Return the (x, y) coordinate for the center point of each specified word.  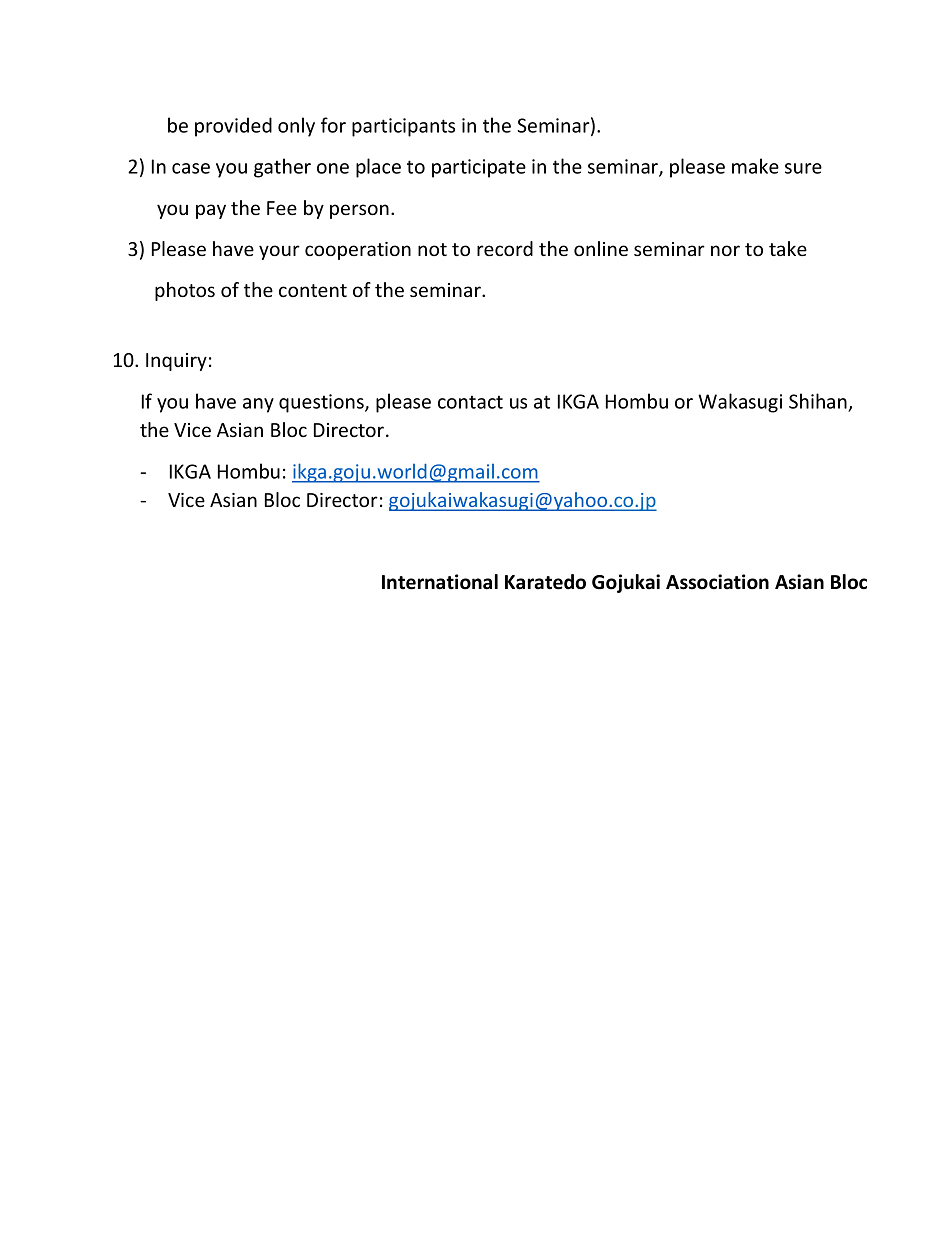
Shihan (818, 401)
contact (470, 402)
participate (479, 168)
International (440, 582)
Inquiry (176, 362)
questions (322, 403)
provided (233, 127)
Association (717, 582)
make (755, 166)
